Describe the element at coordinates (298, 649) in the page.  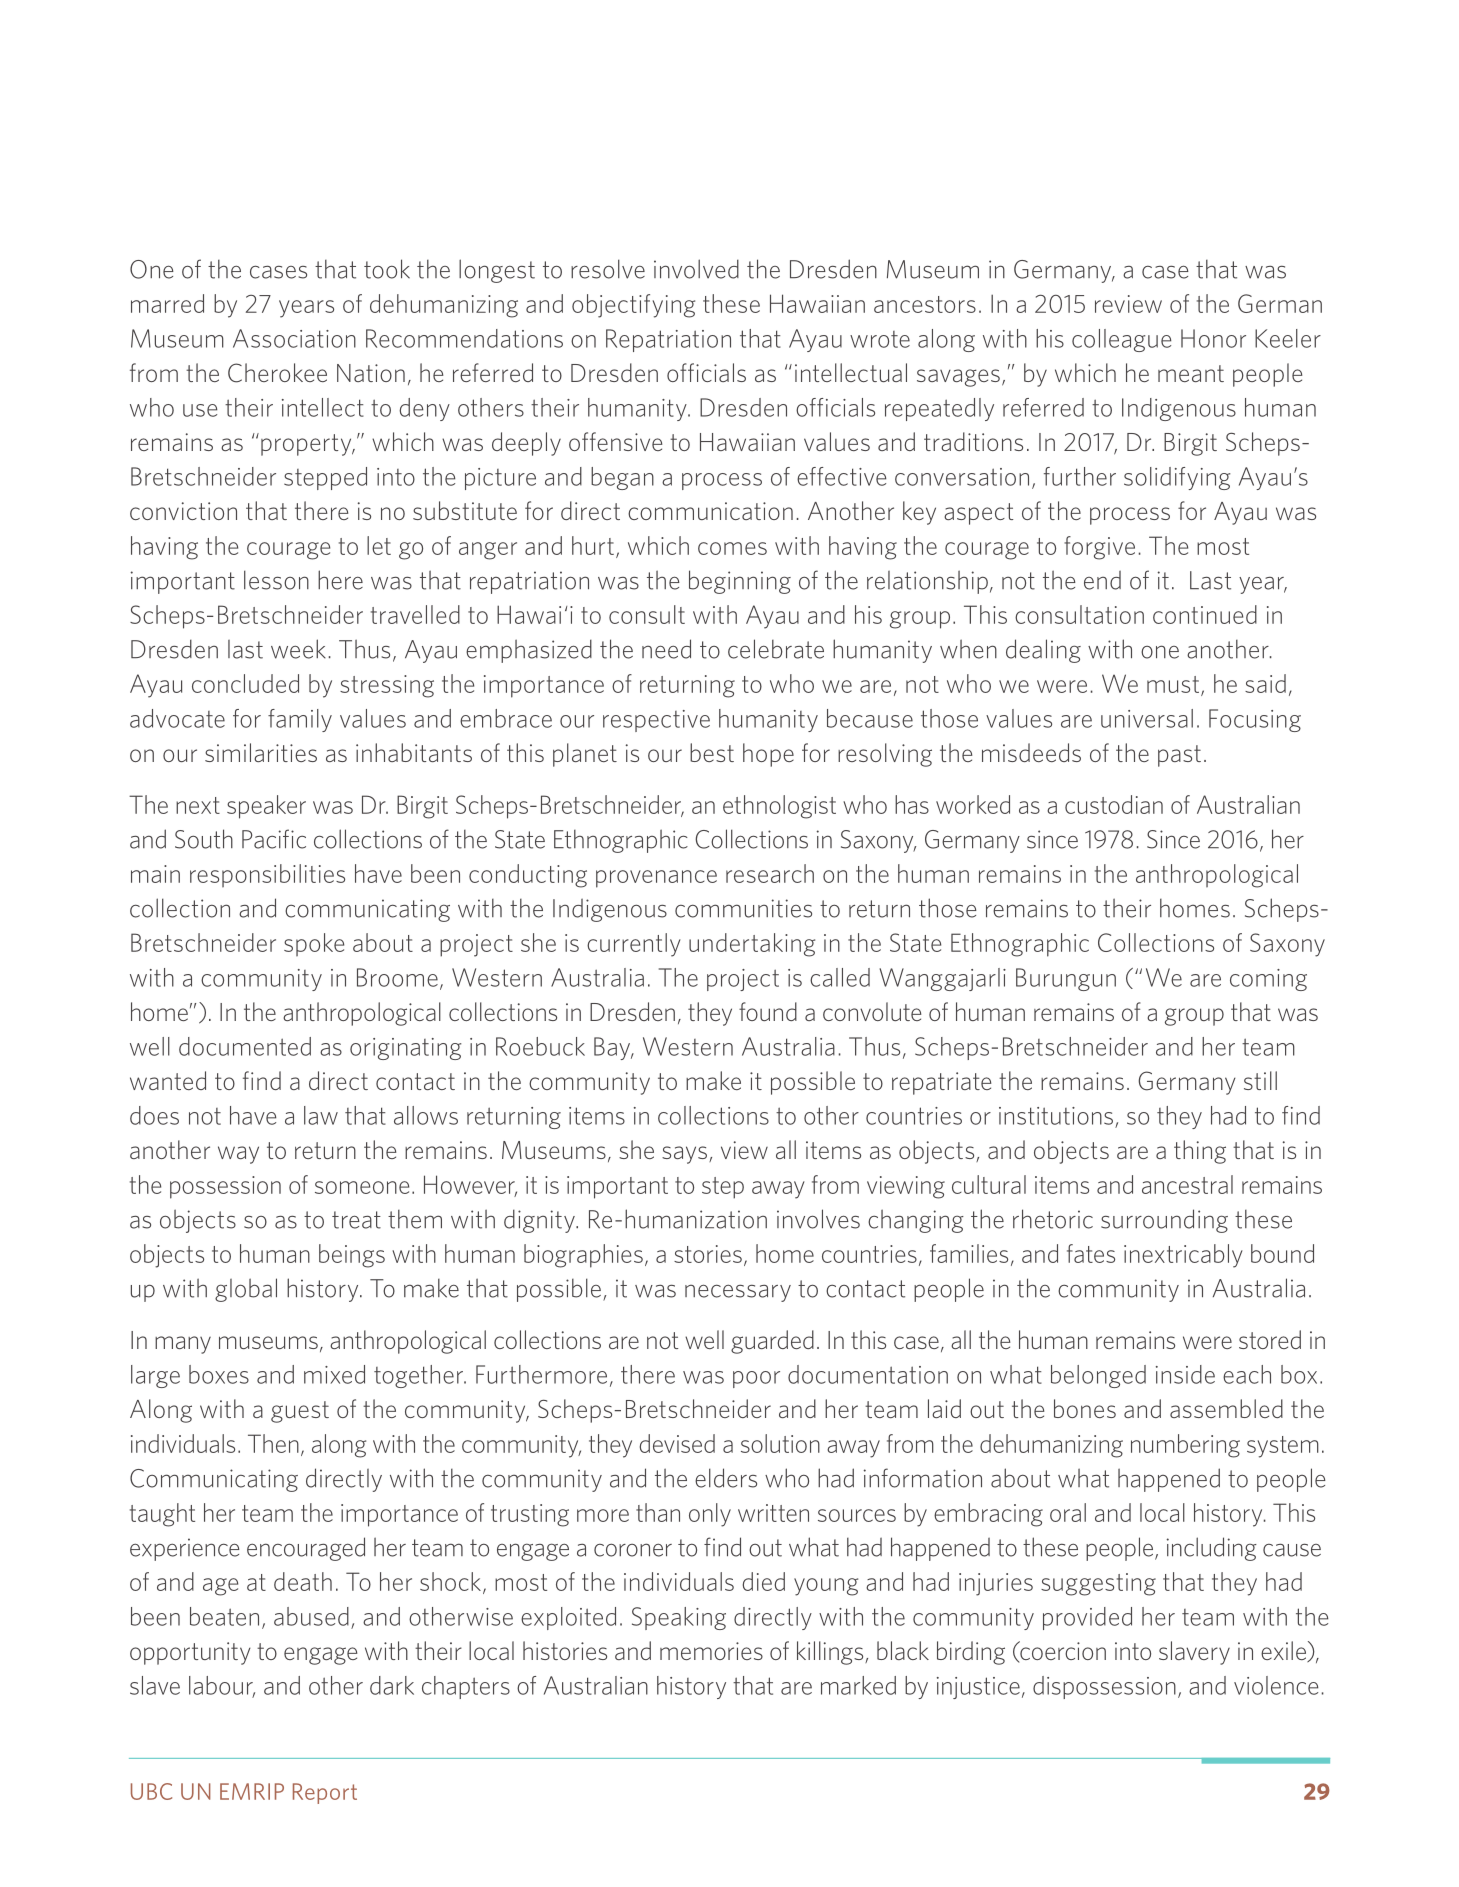
I see `week` at that location.
